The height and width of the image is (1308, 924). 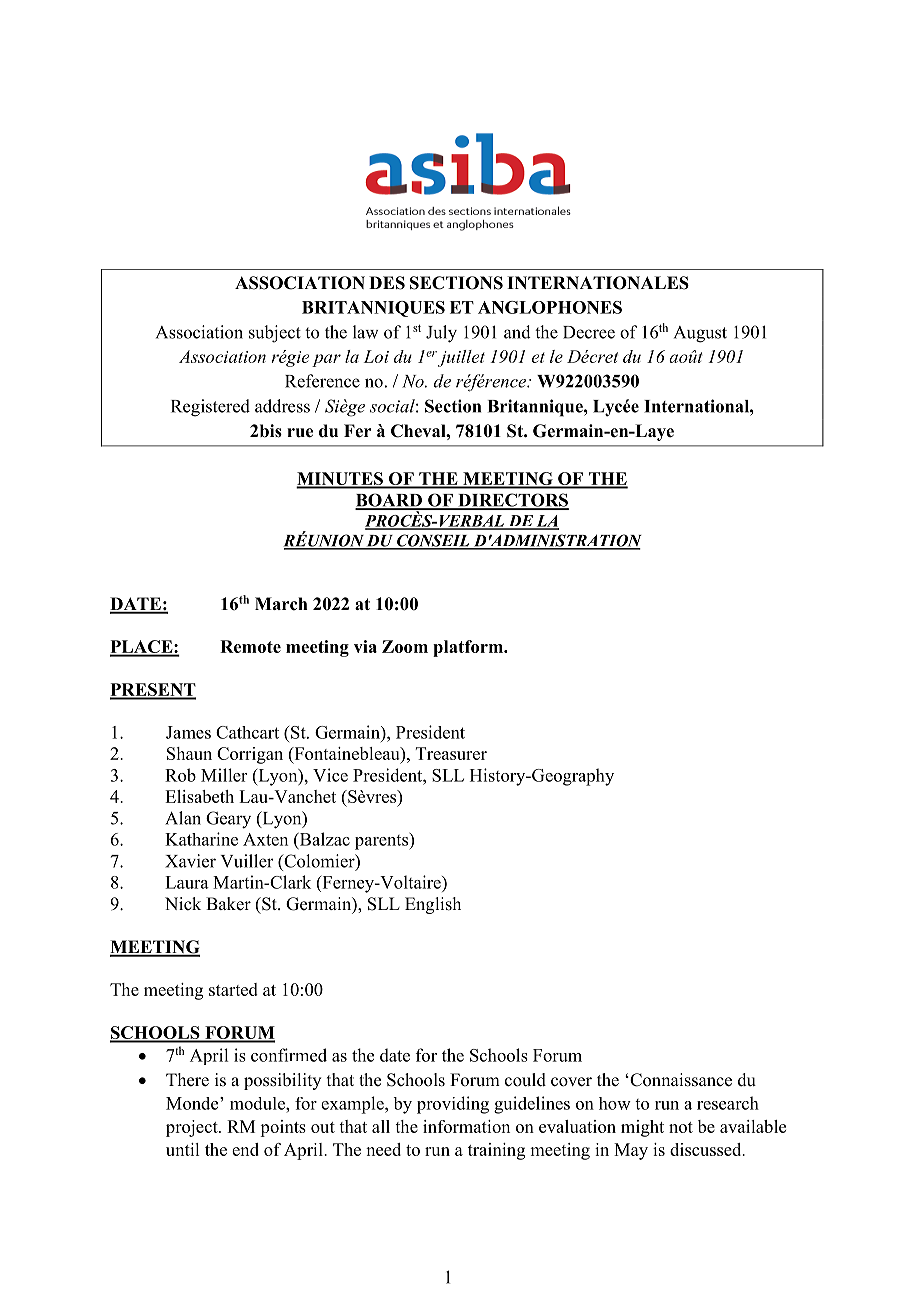 I want to click on subject, so click(x=275, y=334).
